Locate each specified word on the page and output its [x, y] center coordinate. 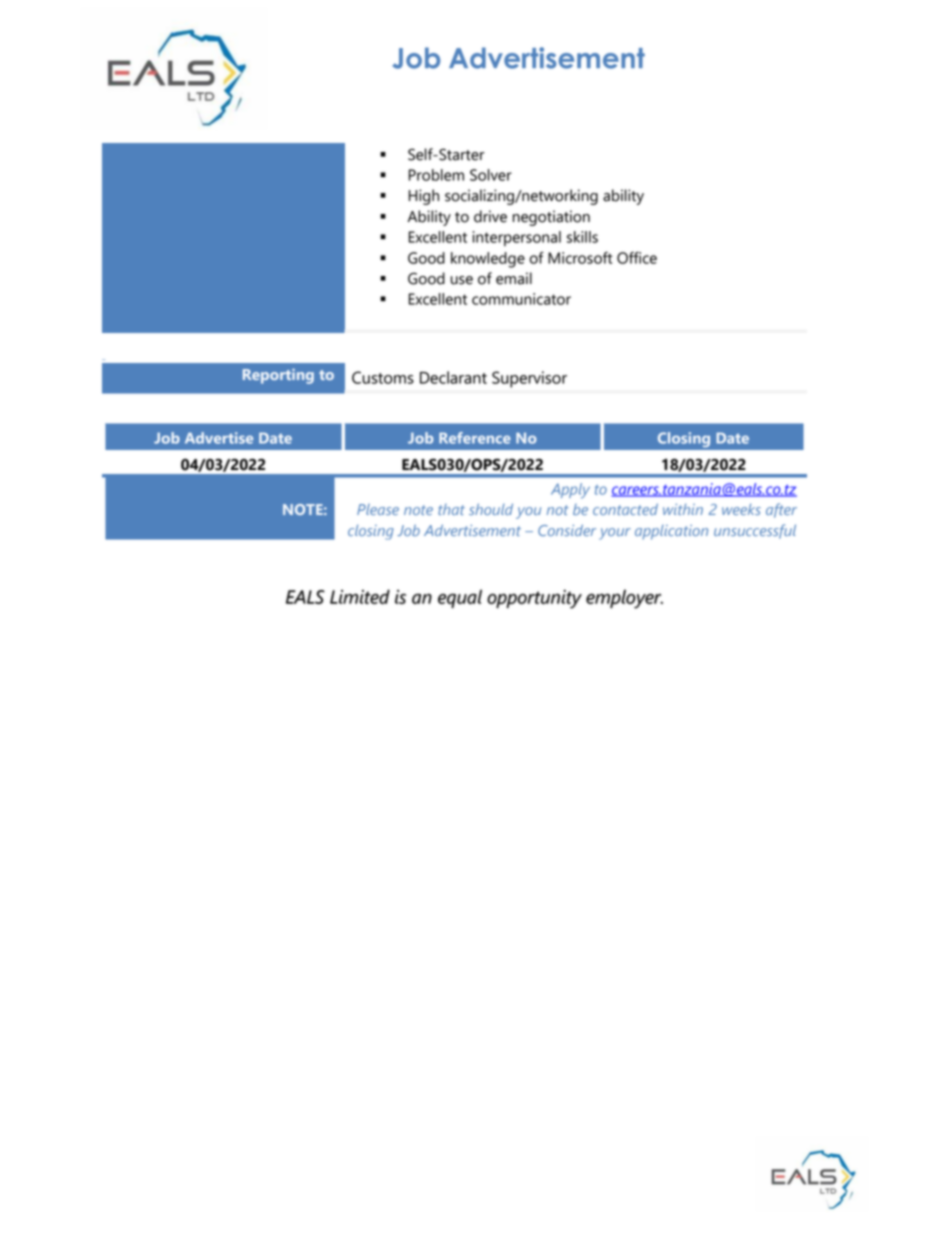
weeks [741, 509]
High [424, 197]
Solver [491, 175]
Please [378, 509]
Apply [570, 491]
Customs [383, 377]
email [514, 278]
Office [637, 258]
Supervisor [529, 379]
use [462, 280]
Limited [360, 596]
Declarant [453, 377]
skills [582, 237]
